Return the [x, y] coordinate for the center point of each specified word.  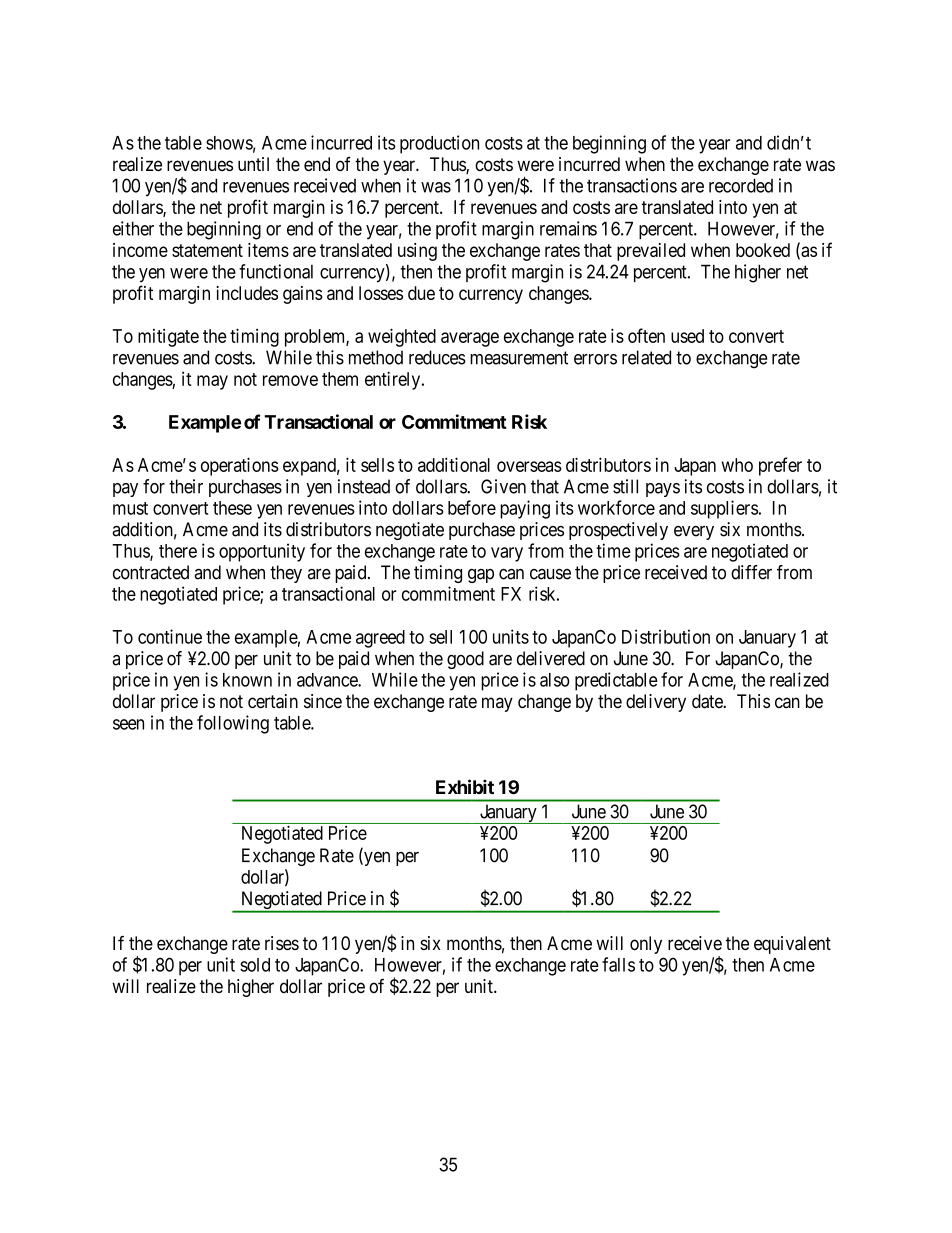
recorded [741, 185]
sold [255, 965]
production [439, 144]
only [646, 945]
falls [618, 964]
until [253, 164]
